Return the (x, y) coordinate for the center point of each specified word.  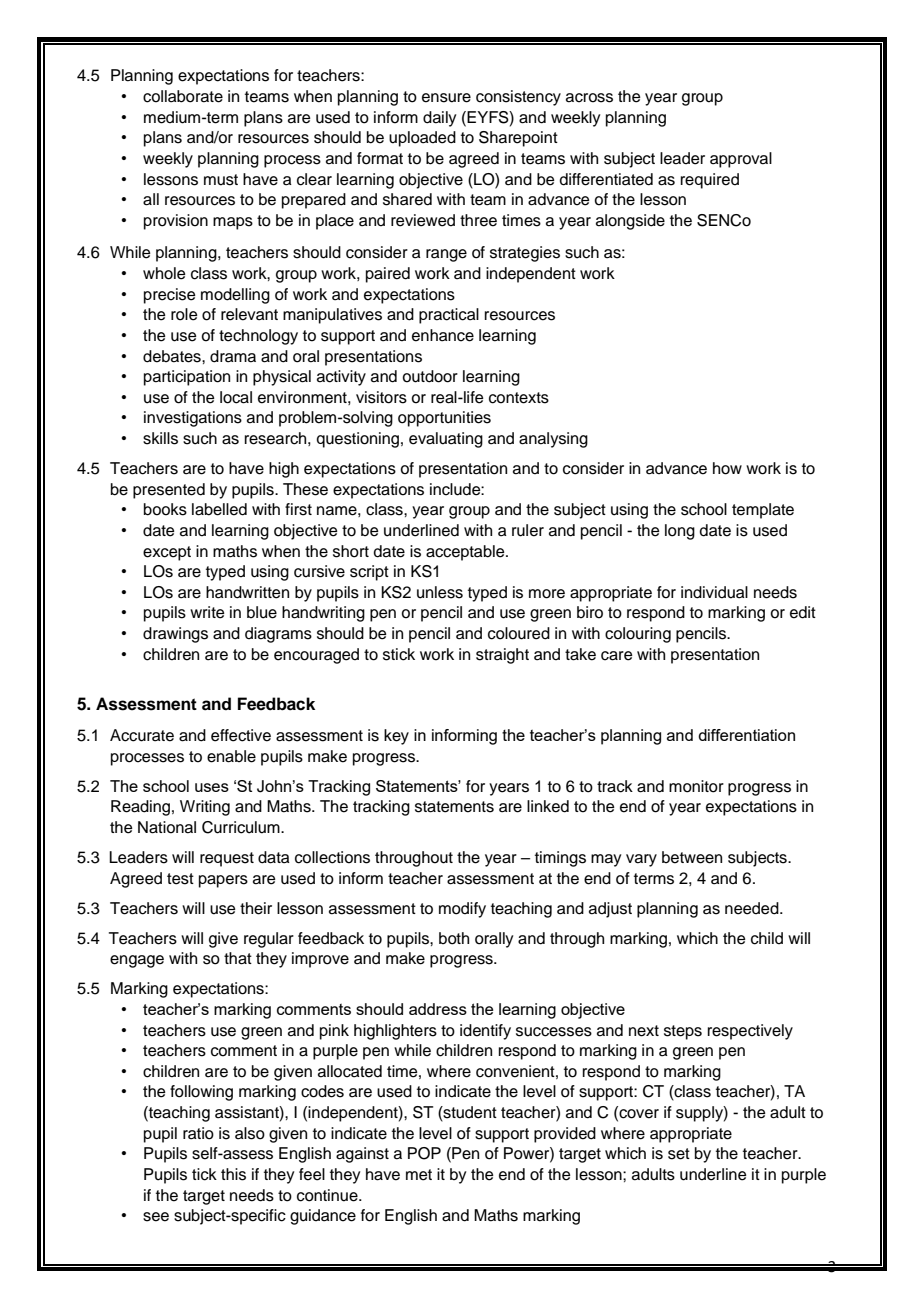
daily (439, 119)
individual (714, 592)
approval (741, 160)
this (233, 1174)
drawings (175, 635)
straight (502, 656)
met (419, 1175)
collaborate (183, 96)
